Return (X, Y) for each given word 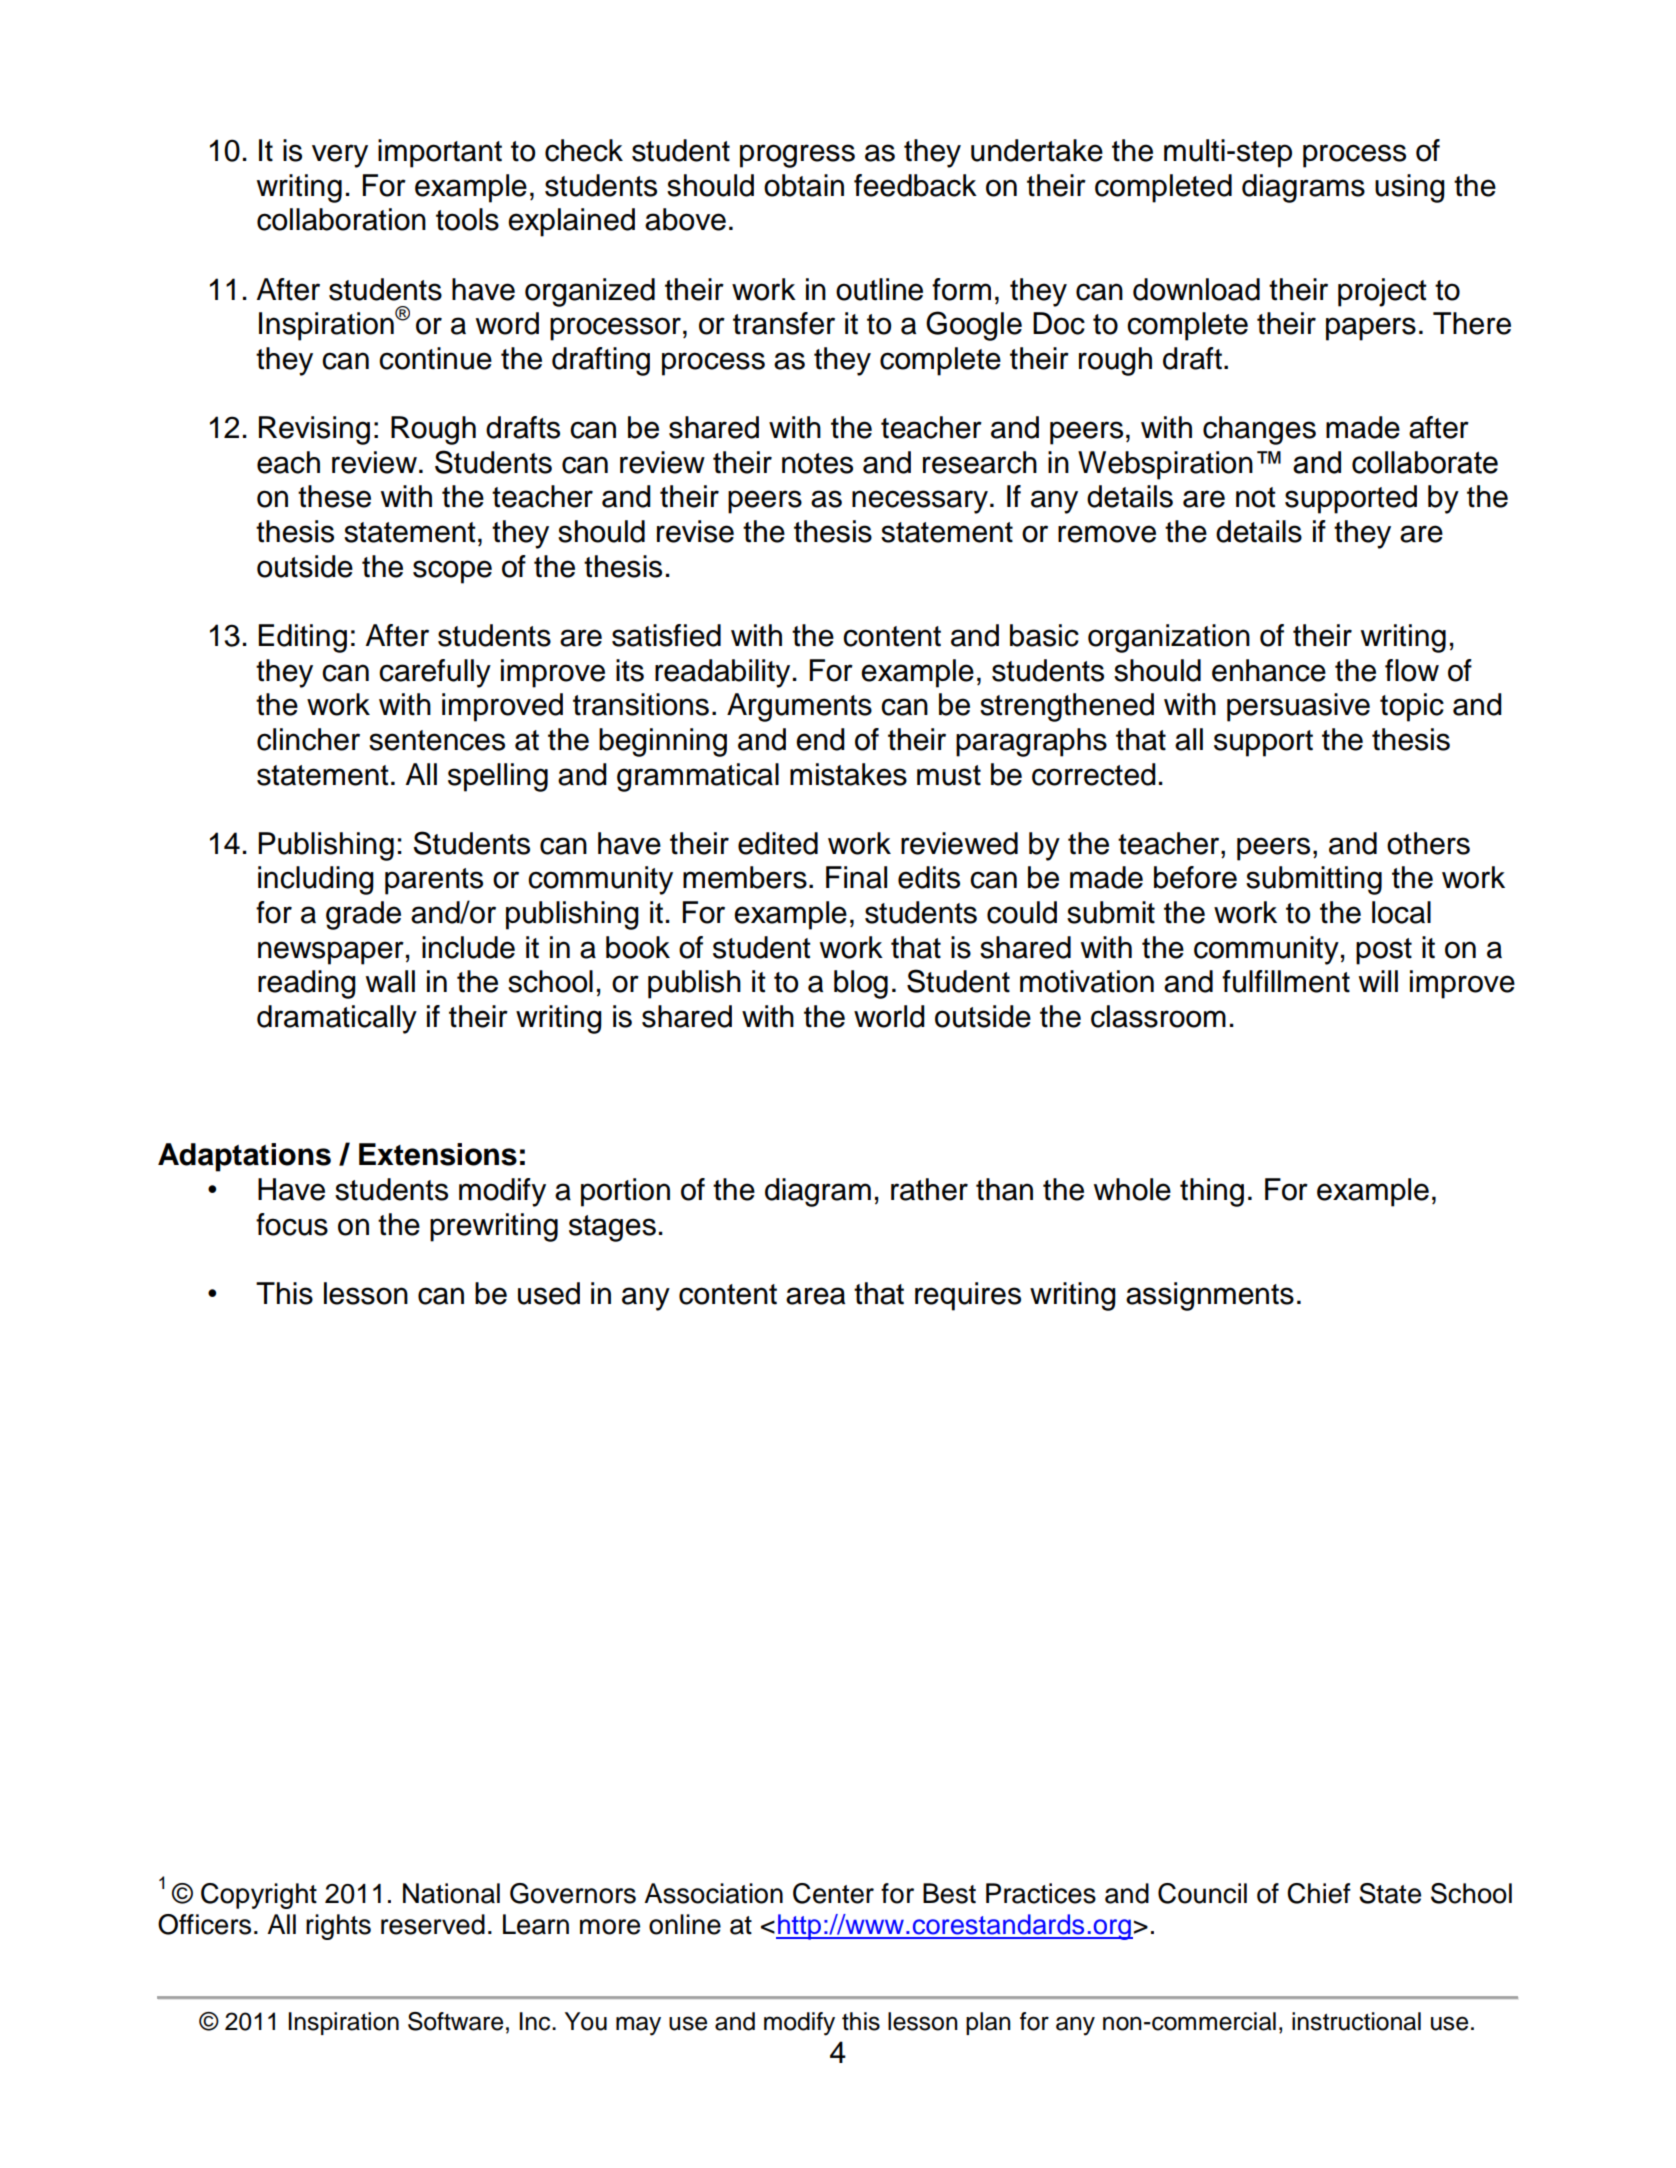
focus (292, 1224)
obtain (804, 185)
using (1410, 188)
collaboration (341, 219)
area (815, 1296)
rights (338, 1927)
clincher (308, 739)
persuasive (1298, 707)
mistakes (848, 774)
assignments (1210, 1296)
